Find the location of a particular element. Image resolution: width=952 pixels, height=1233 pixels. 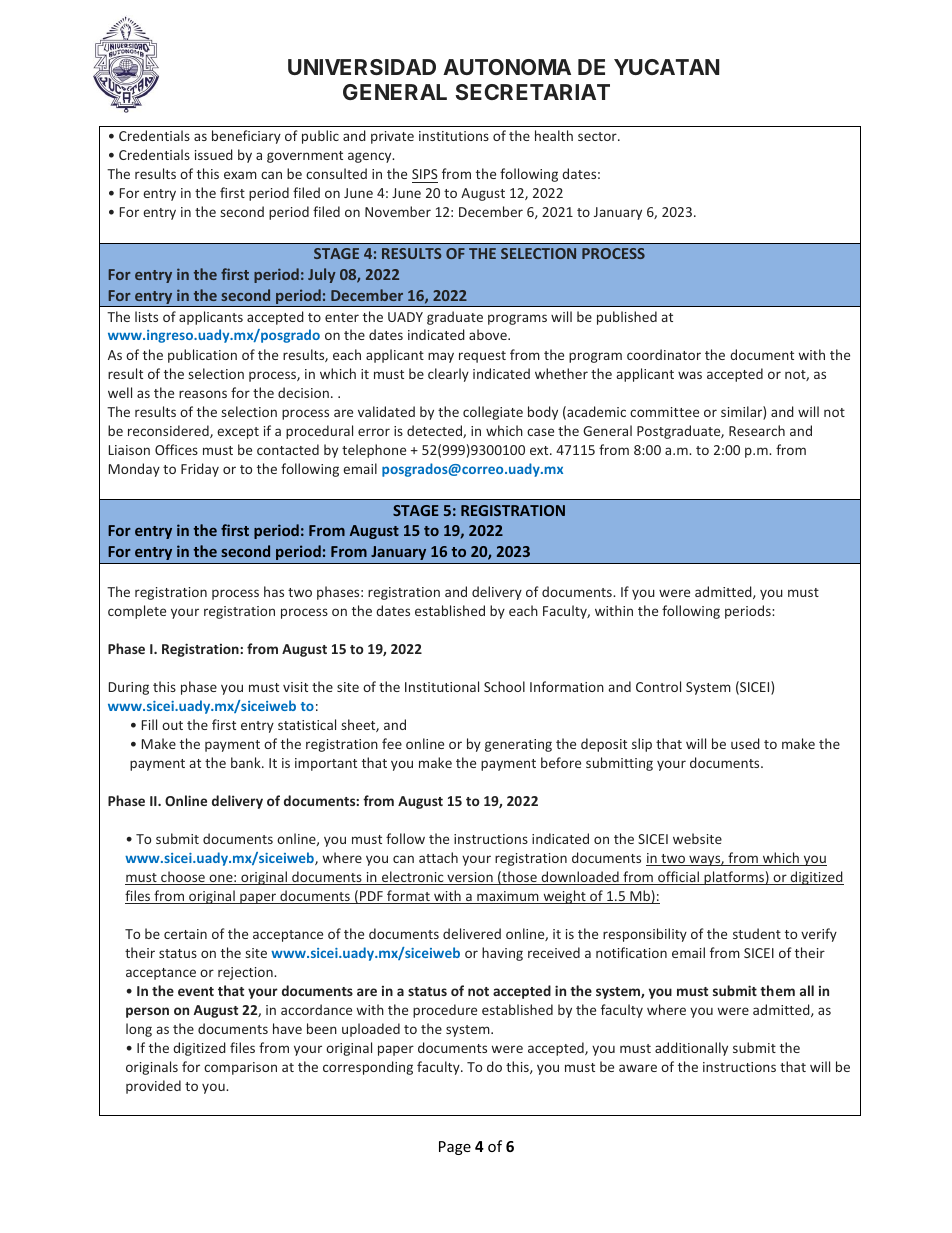

complete is located at coordinates (137, 612).
